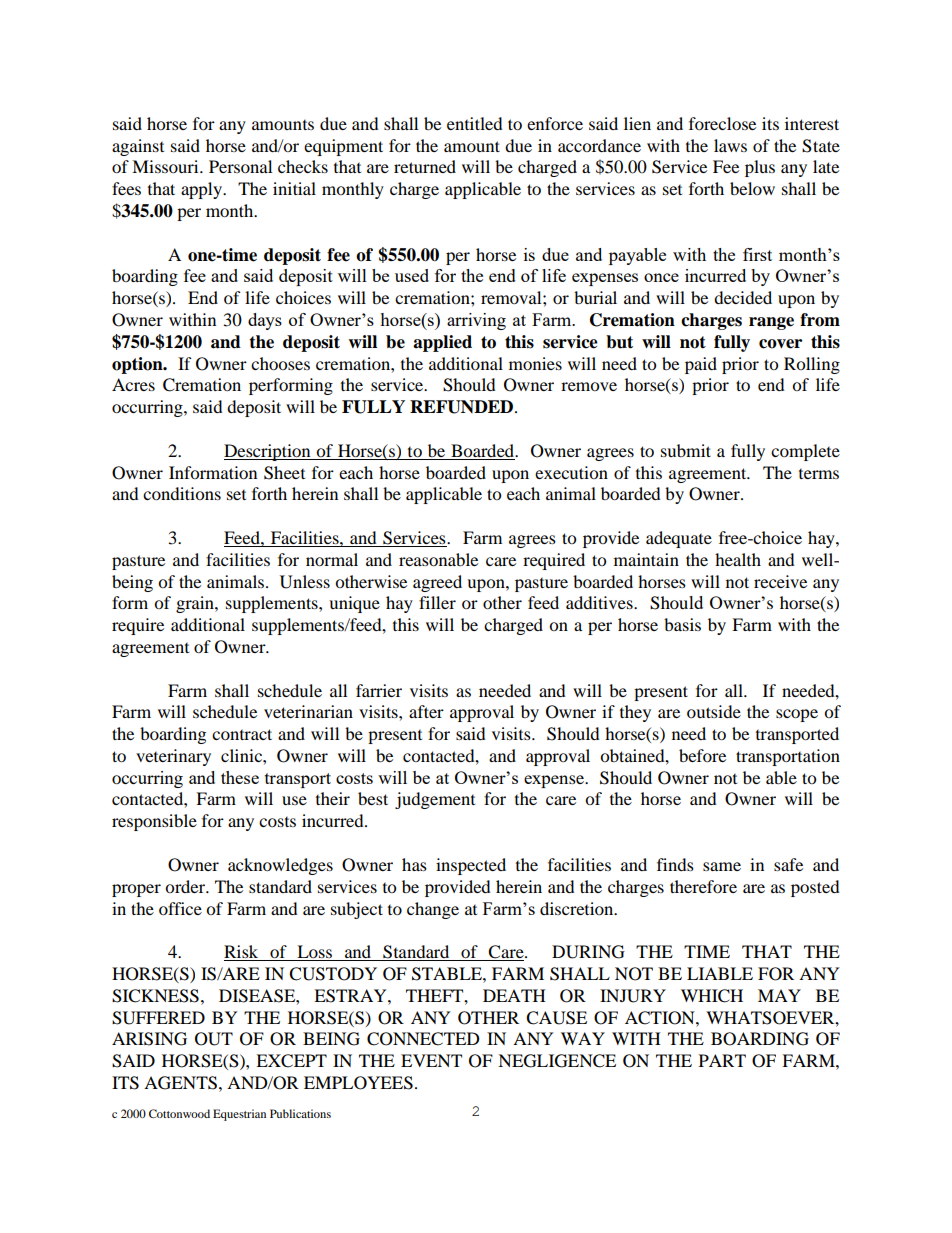  Describe the element at coordinates (240, 166) in the image. I see `Personal` at that location.
